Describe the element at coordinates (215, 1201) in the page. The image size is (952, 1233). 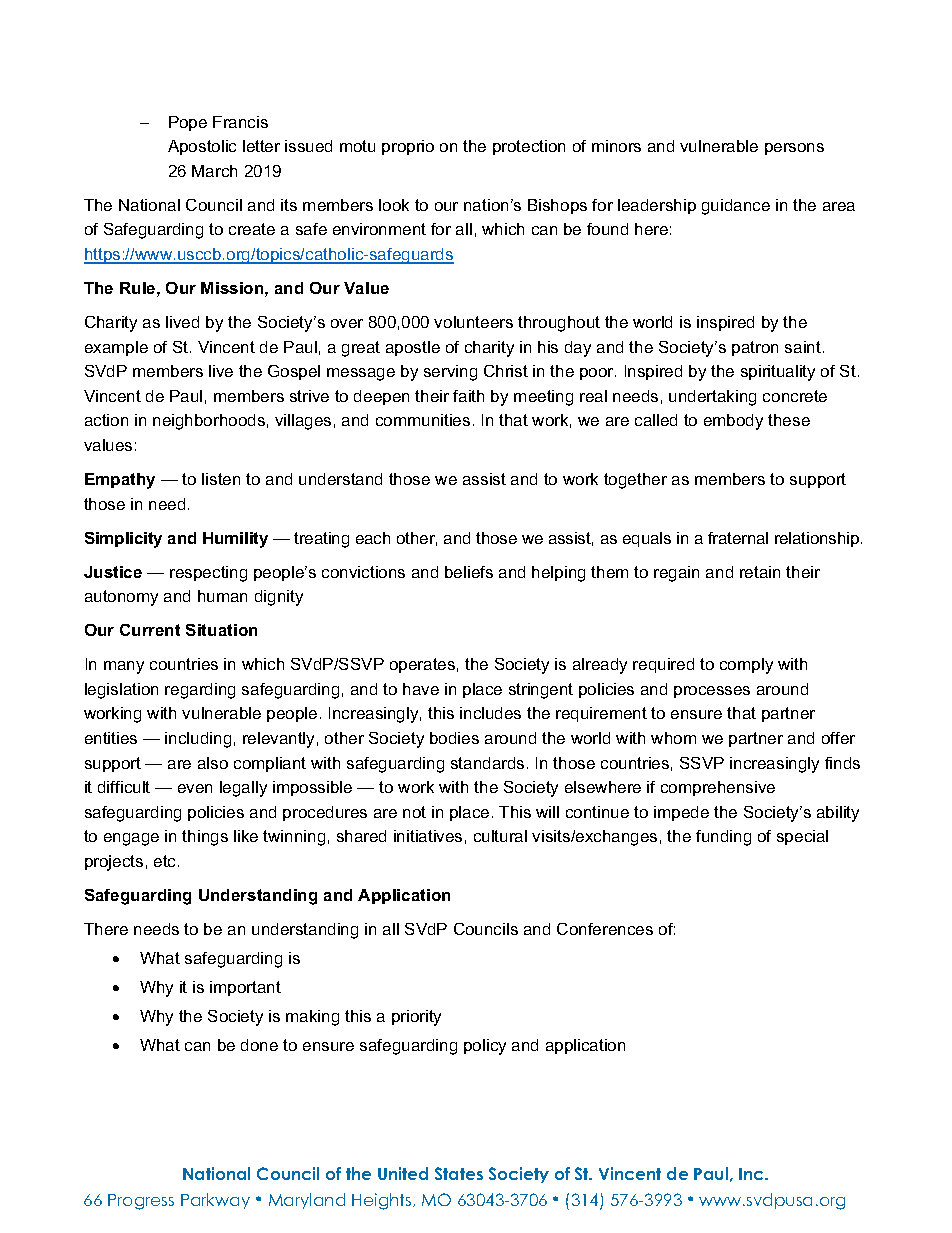
I see `Parkway` at that location.
